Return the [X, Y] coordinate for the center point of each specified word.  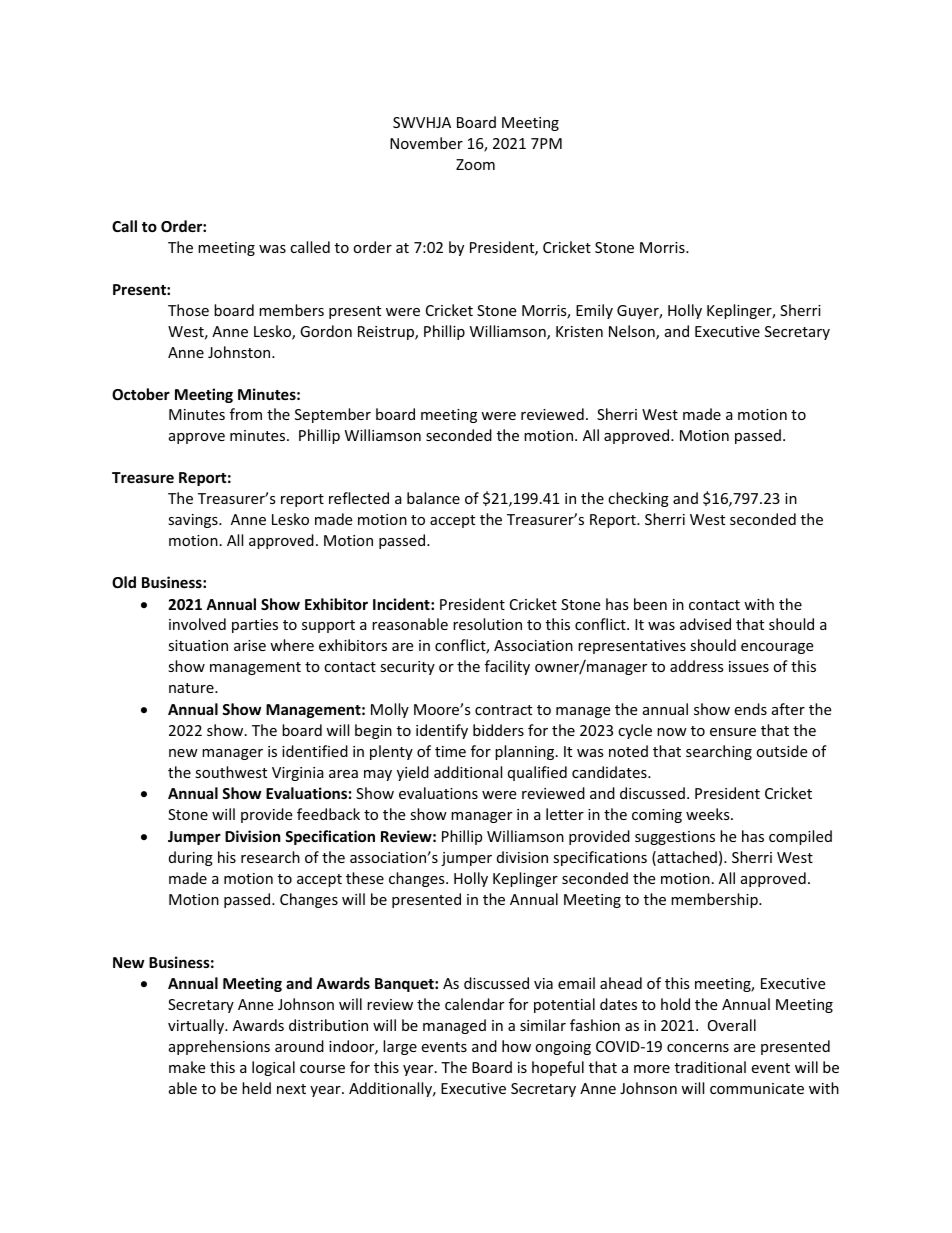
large [400, 1047]
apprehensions [219, 1047]
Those [188, 310]
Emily [594, 311]
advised [705, 624]
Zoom [475, 164]
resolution [487, 624]
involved [197, 624]
